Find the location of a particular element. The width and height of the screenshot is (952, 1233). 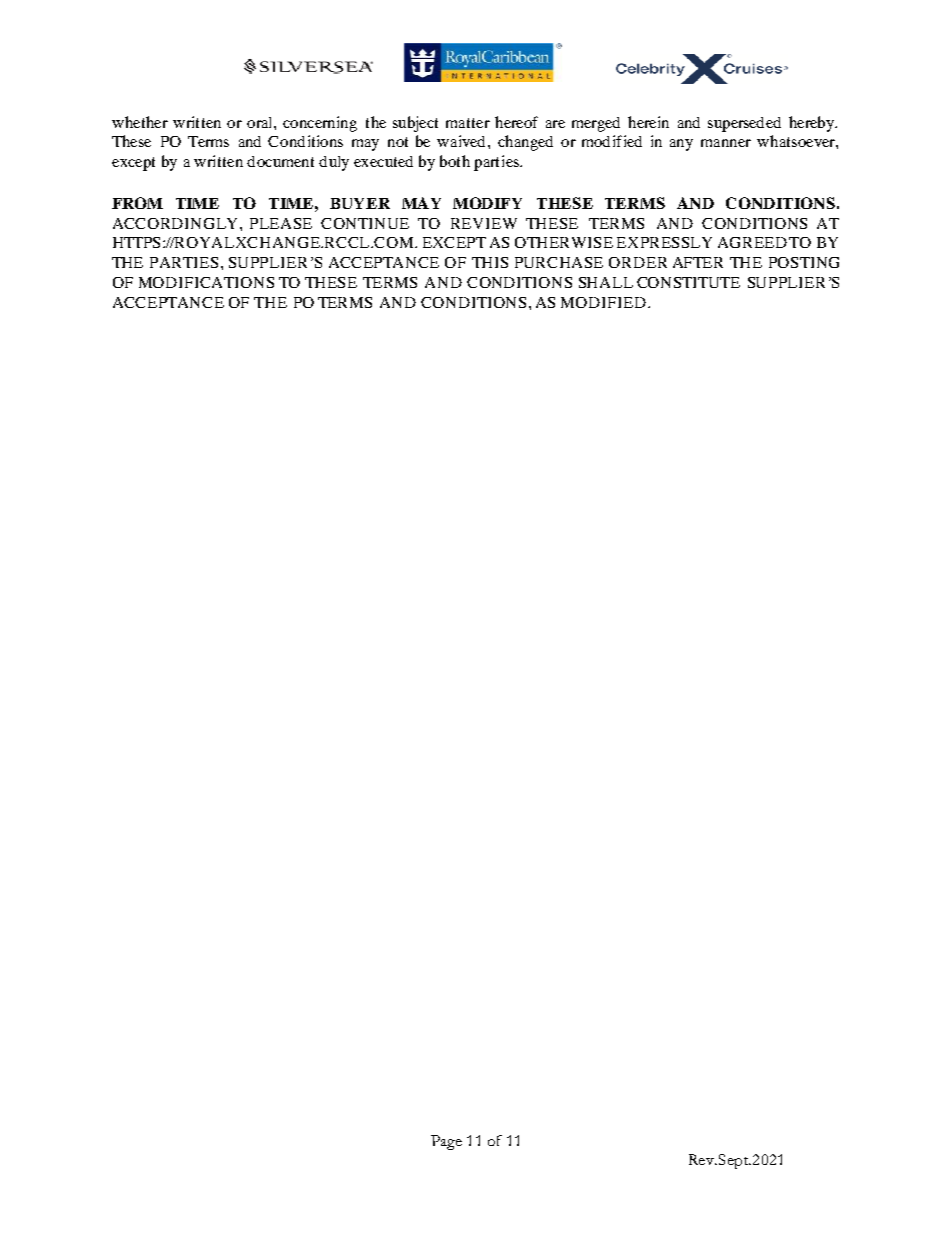

PLEASE is located at coordinates (281, 223).
